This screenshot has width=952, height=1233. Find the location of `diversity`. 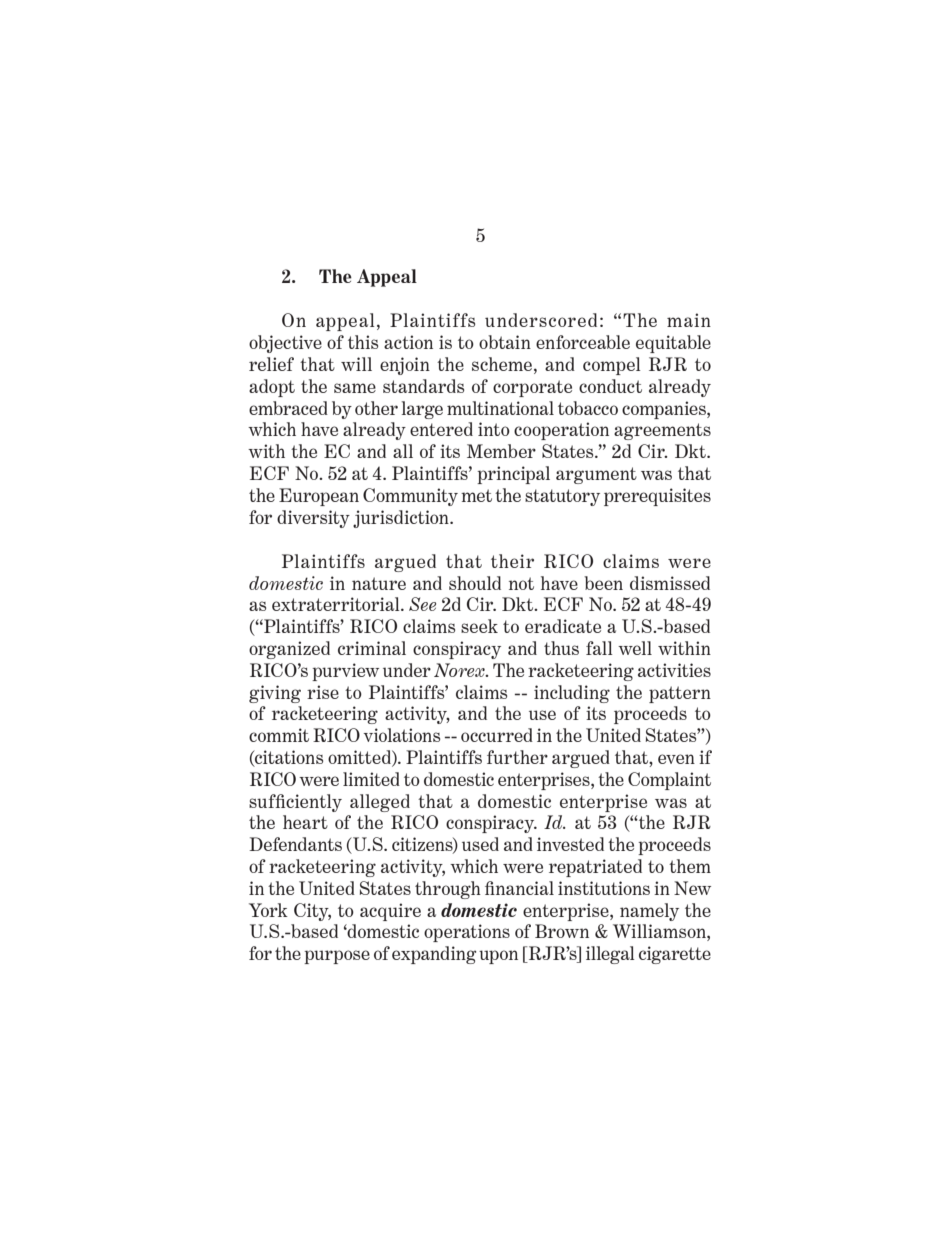

diversity is located at coordinates (313, 519).
